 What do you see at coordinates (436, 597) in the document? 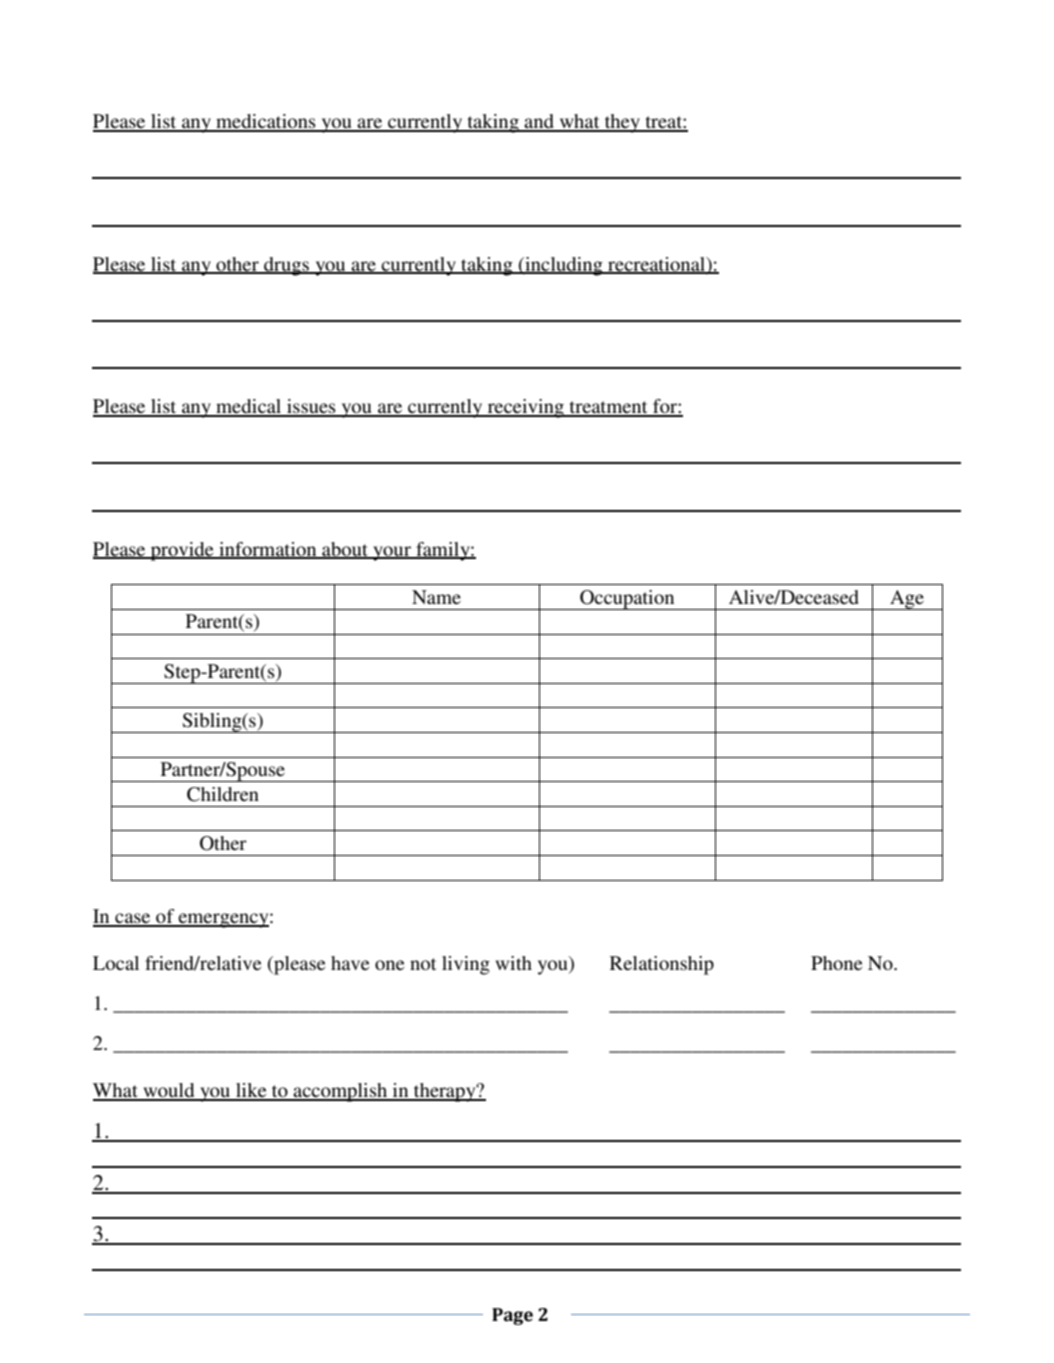
I see `Name` at bounding box center [436, 597].
